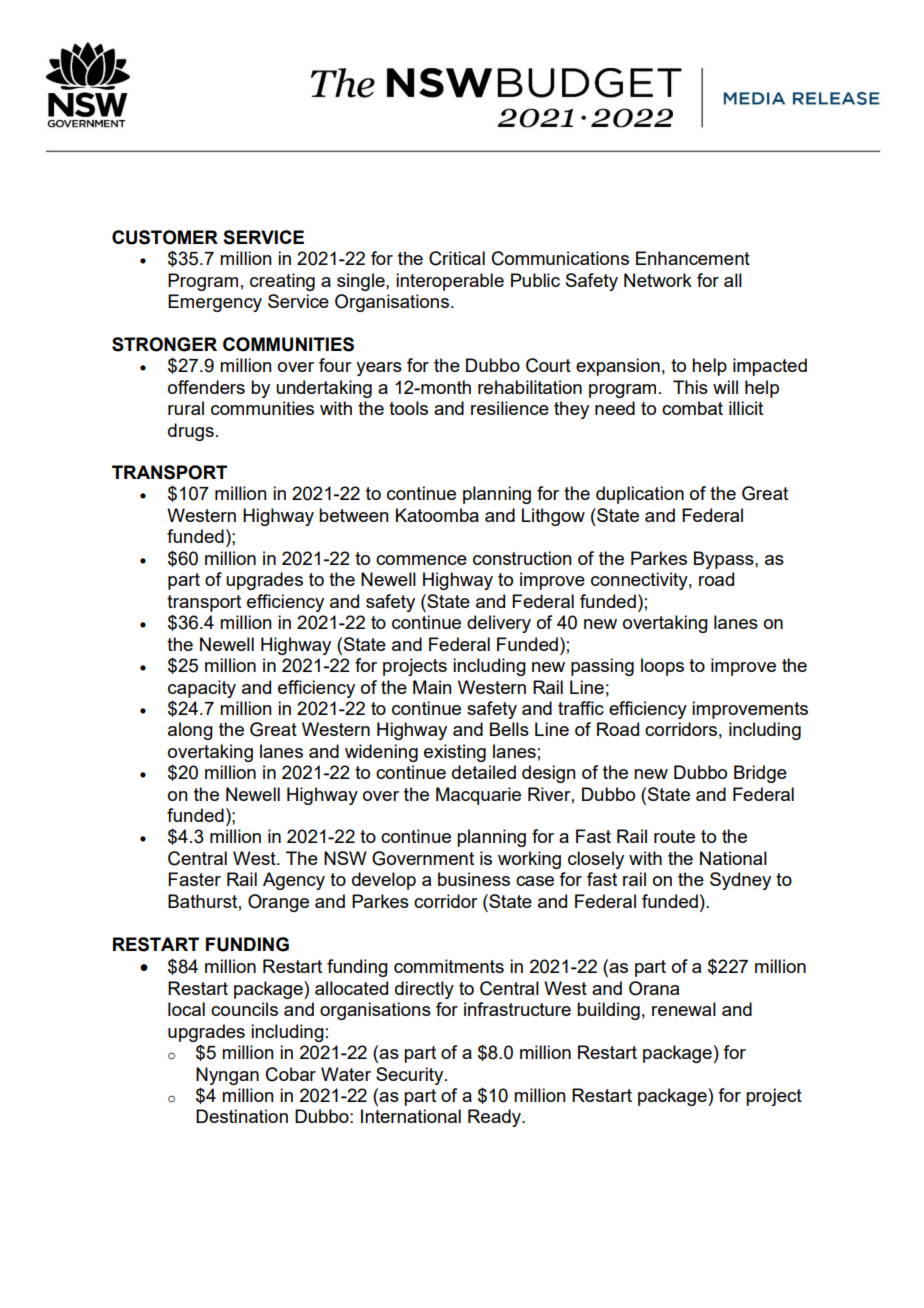  What do you see at coordinates (242, 1116) in the document?
I see `Destination` at bounding box center [242, 1116].
